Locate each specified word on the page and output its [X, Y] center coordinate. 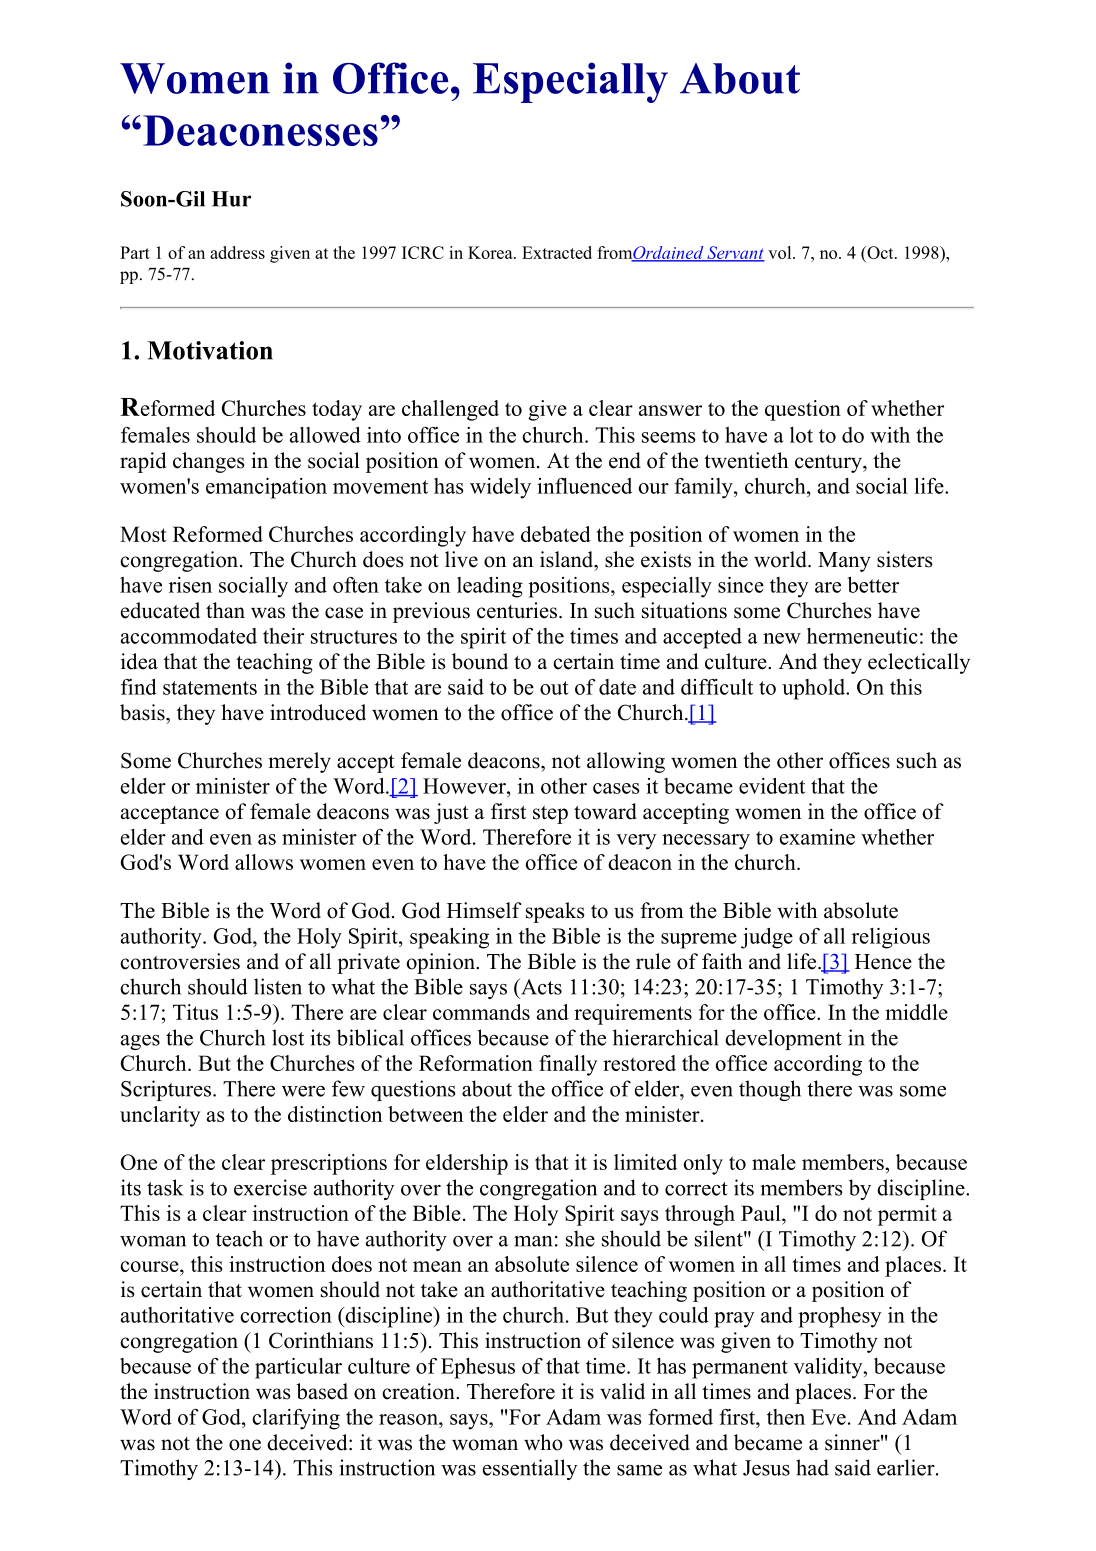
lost [288, 1037]
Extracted [557, 252]
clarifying [296, 1419]
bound [480, 661]
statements [210, 688]
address [237, 252]
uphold [815, 689]
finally [568, 1065]
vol [781, 252]
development [783, 1039]
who [543, 1442]
